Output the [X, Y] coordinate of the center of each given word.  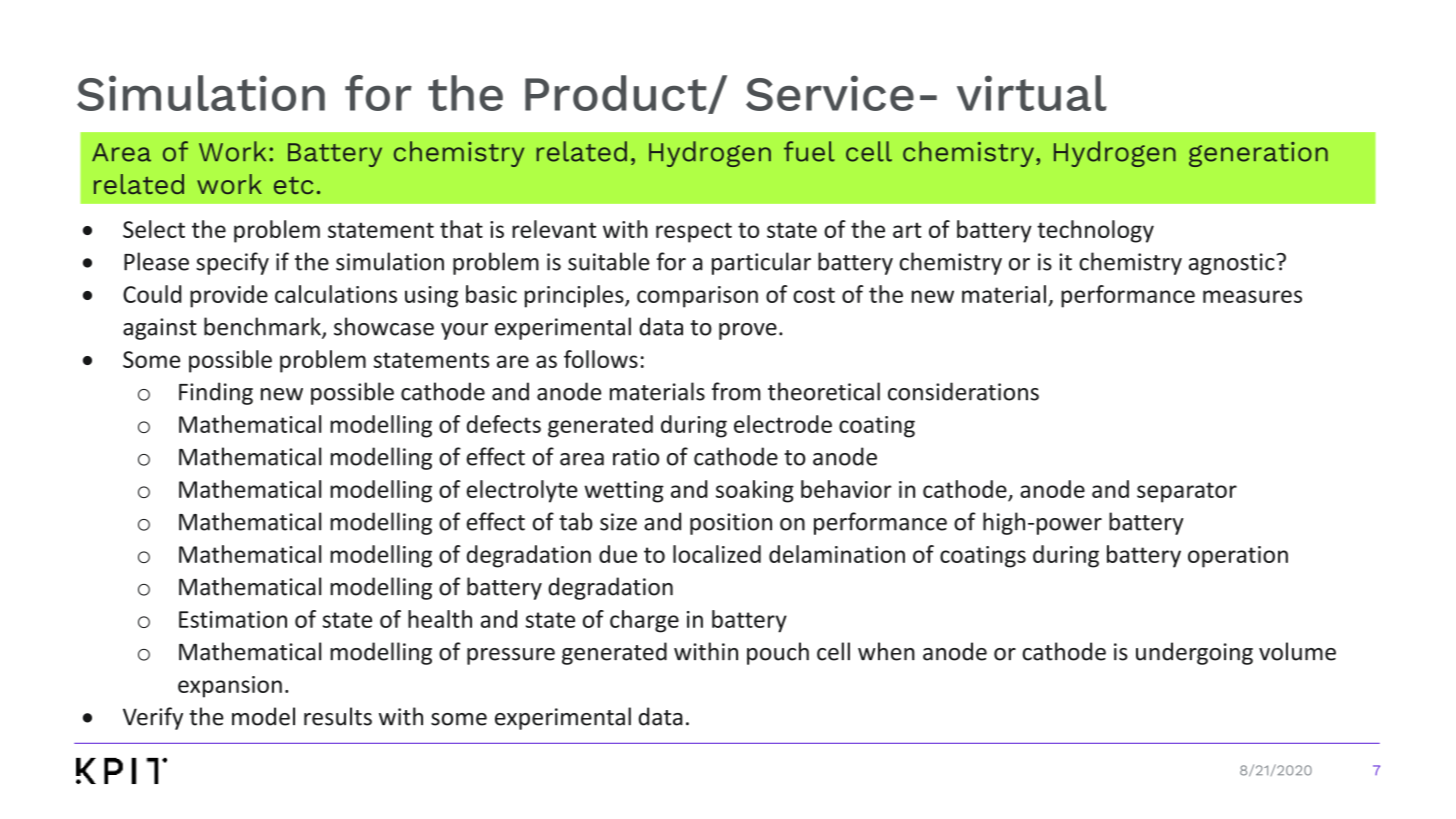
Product [617, 94]
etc [293, 185]
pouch [778, 653]
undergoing [1194, 653]
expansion [230, 687]
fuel [809, 151]
